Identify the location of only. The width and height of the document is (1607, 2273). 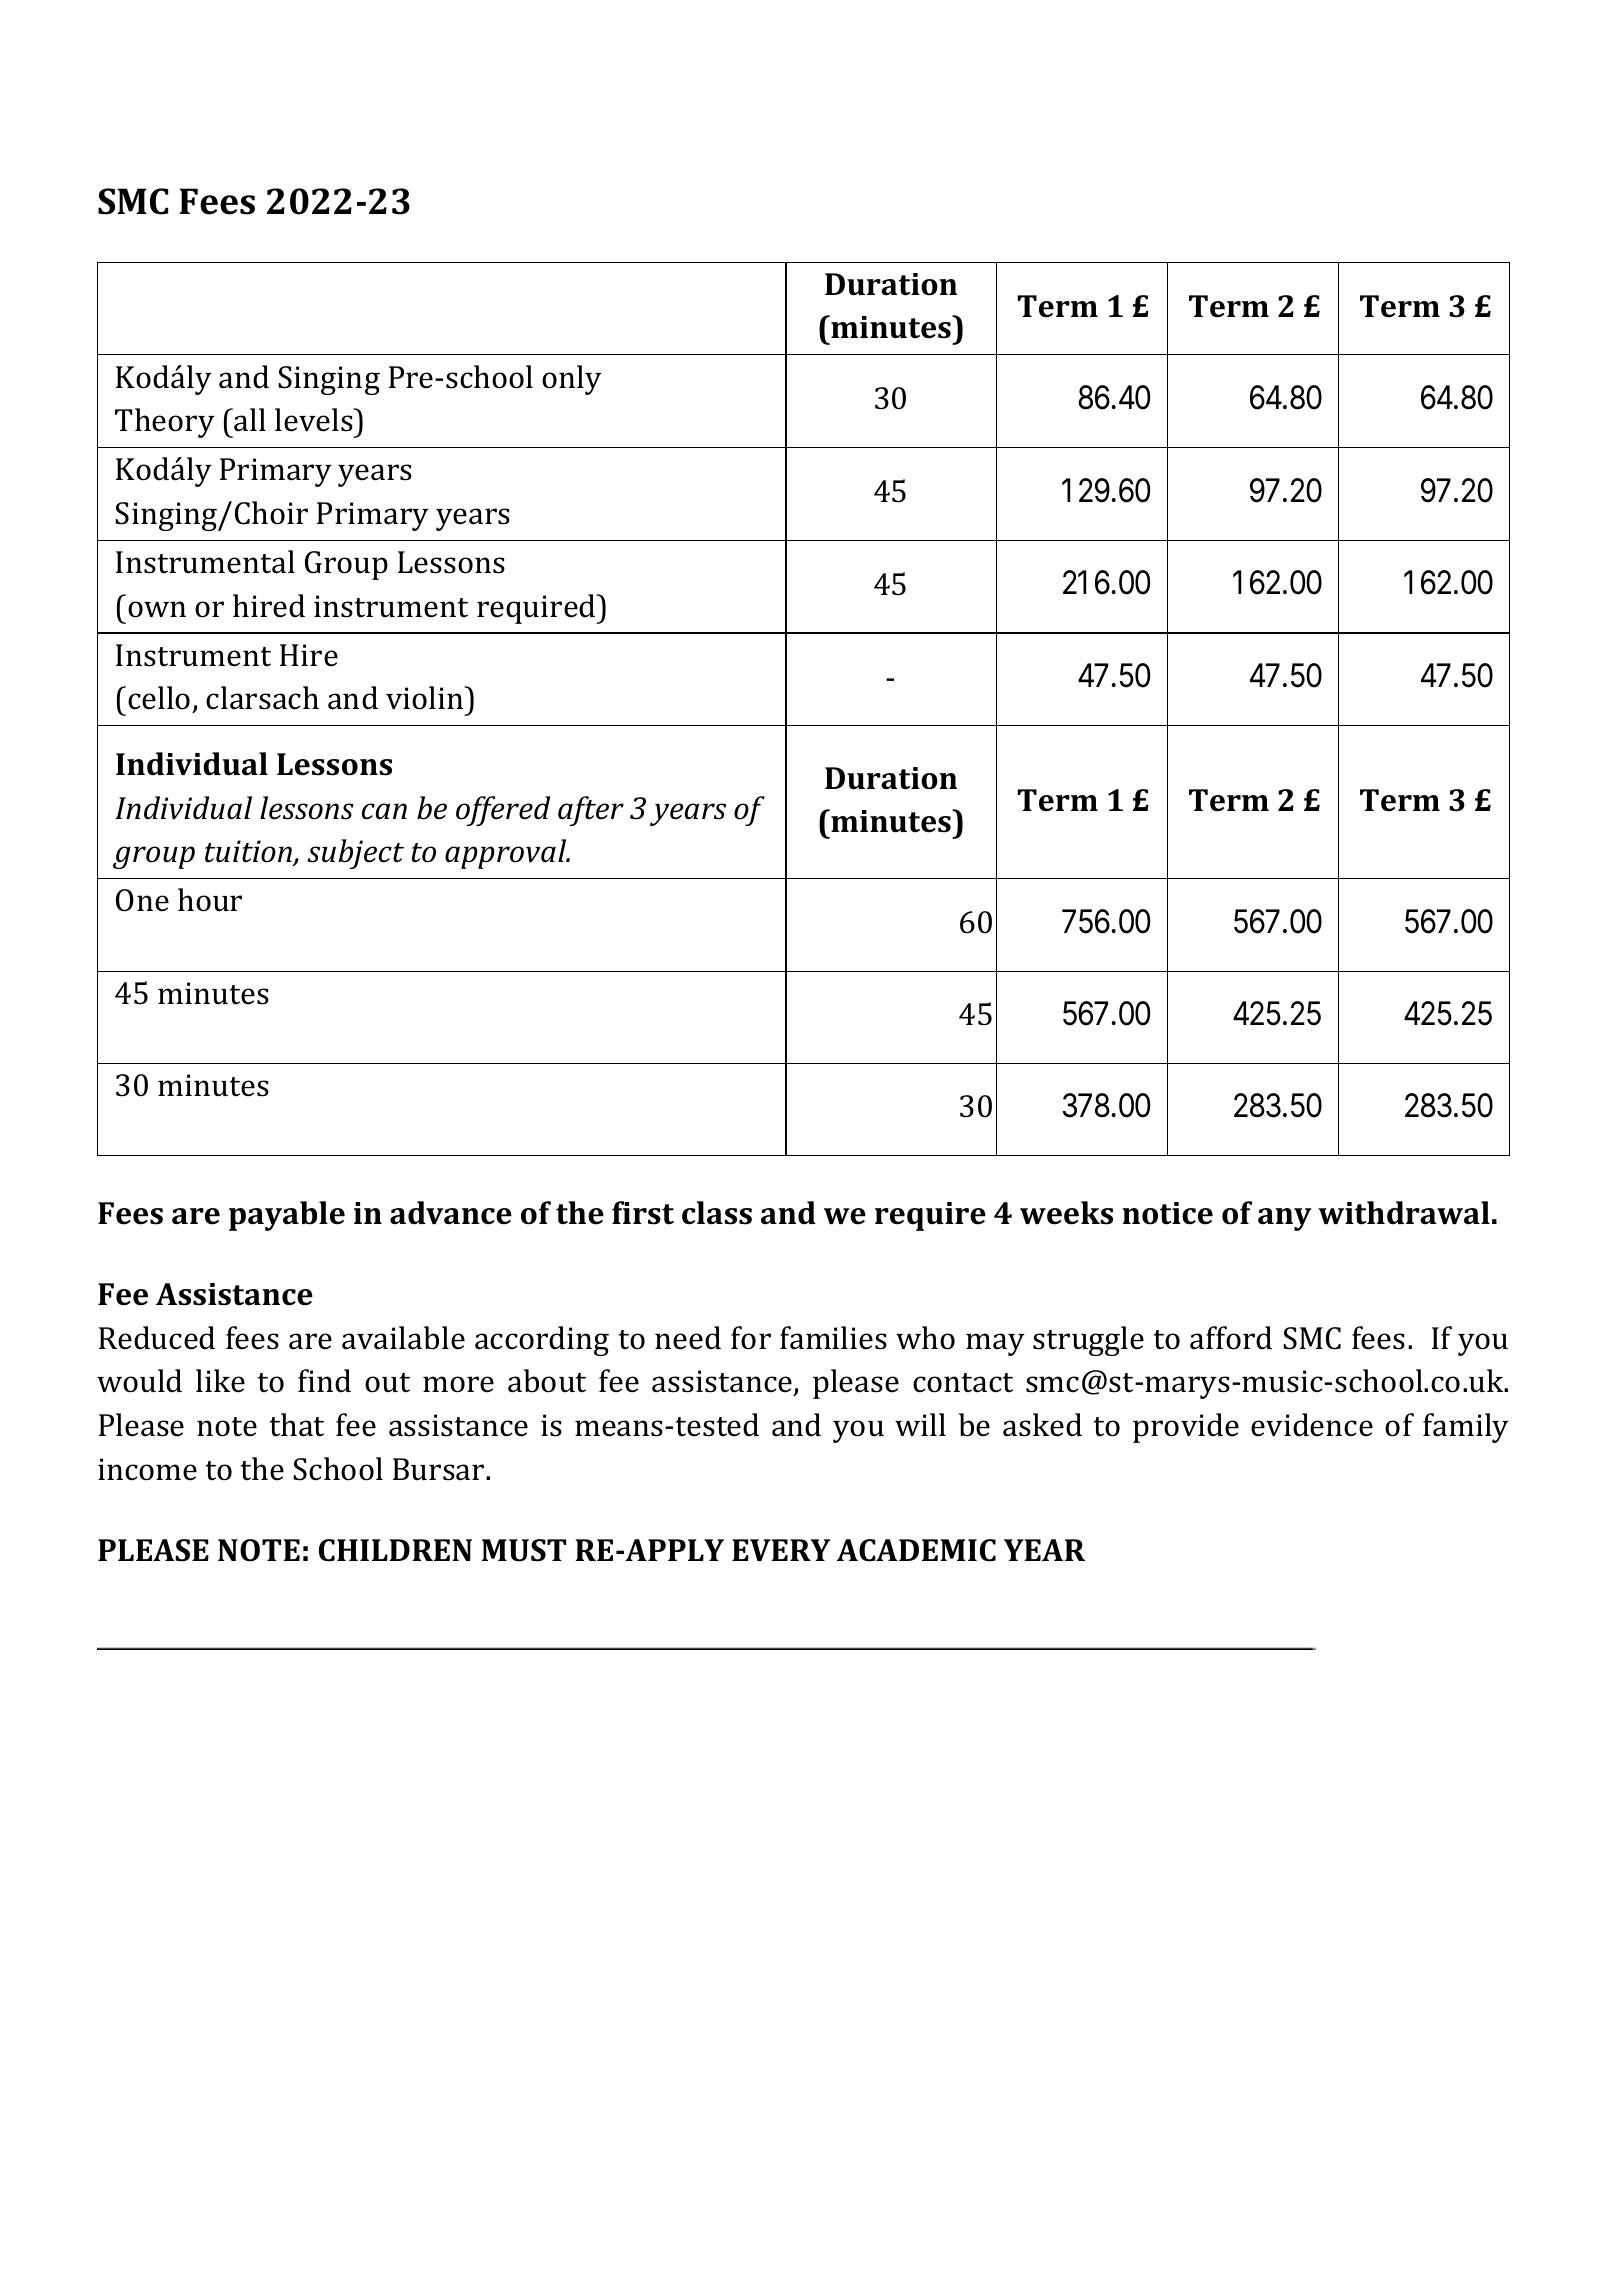
(572, 380).
